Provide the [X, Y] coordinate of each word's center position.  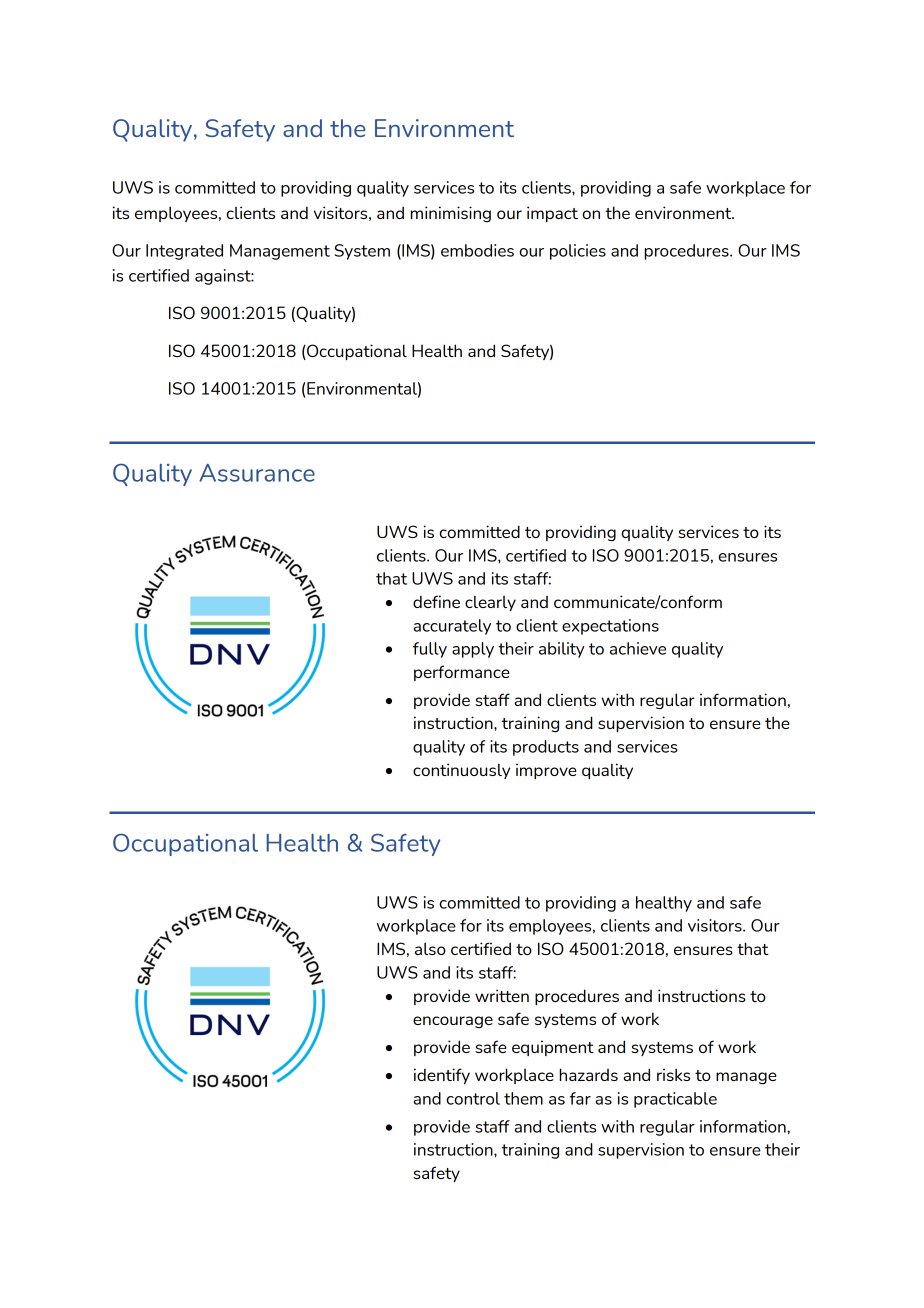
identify [442, 1076]
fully [430, 650]
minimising [451, 214]
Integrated [184, 252]
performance [462, 673]
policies [578, 252]
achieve [638, 648]
